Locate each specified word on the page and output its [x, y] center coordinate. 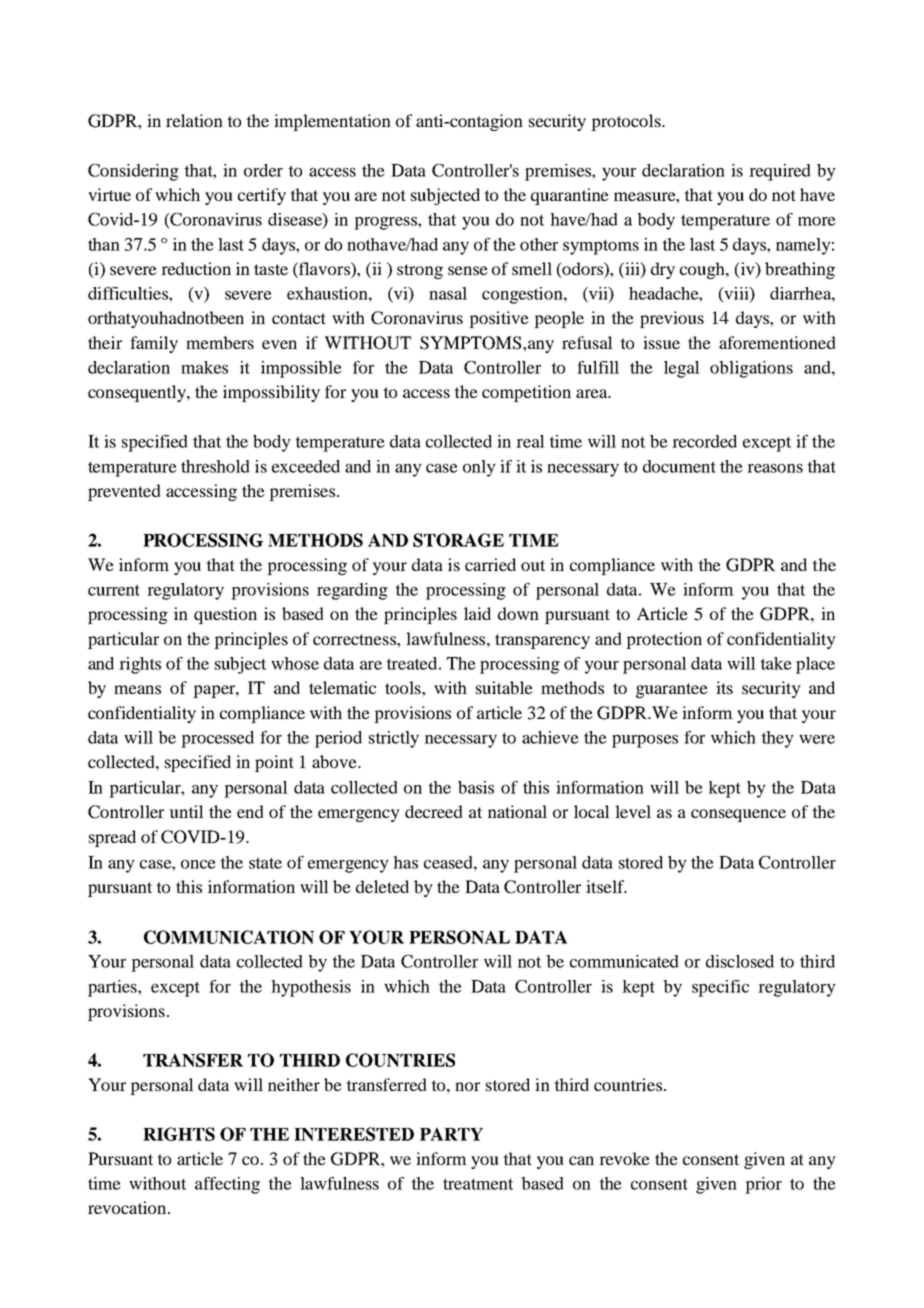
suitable [504, 687]
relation [194, 120]
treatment [478, 1184]
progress [386, 223]
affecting [227, 1185]
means [137, 689]
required [780, 172]
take [776, 663]
